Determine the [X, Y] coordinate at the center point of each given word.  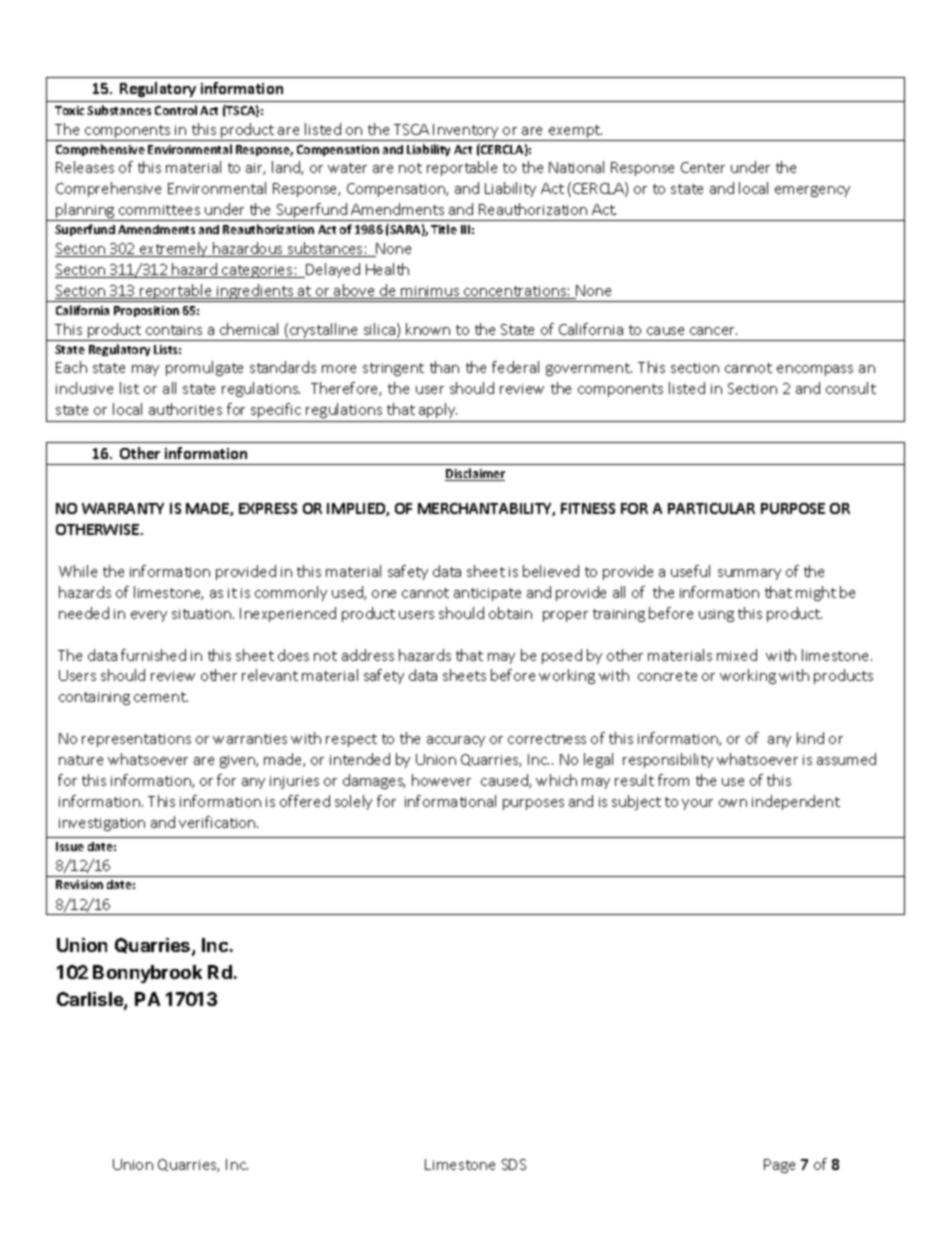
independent [796, 802]
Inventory [467, 132]
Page [779, 1166]
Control [176, 110]
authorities [185, 409]
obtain [510, 613]
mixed [737, 655]
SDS [514, 1164]
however [441, 780]
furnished [153, 655]
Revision [79, 884]
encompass [815, 370]
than [444, 367]
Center [703, 167]
